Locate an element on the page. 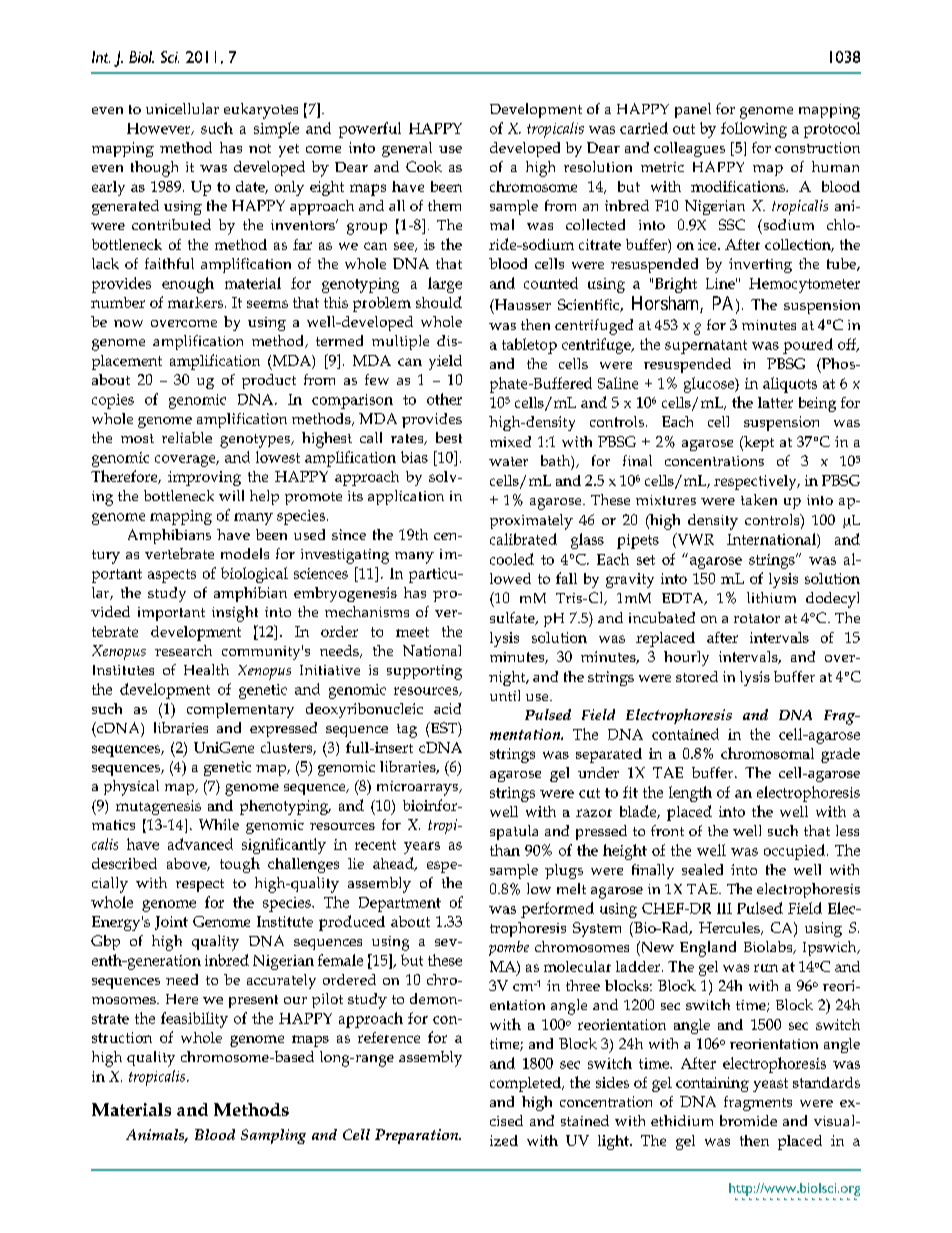 The width and height of the page is (952, 1233). Cook is located at coordinates (424, 166).
